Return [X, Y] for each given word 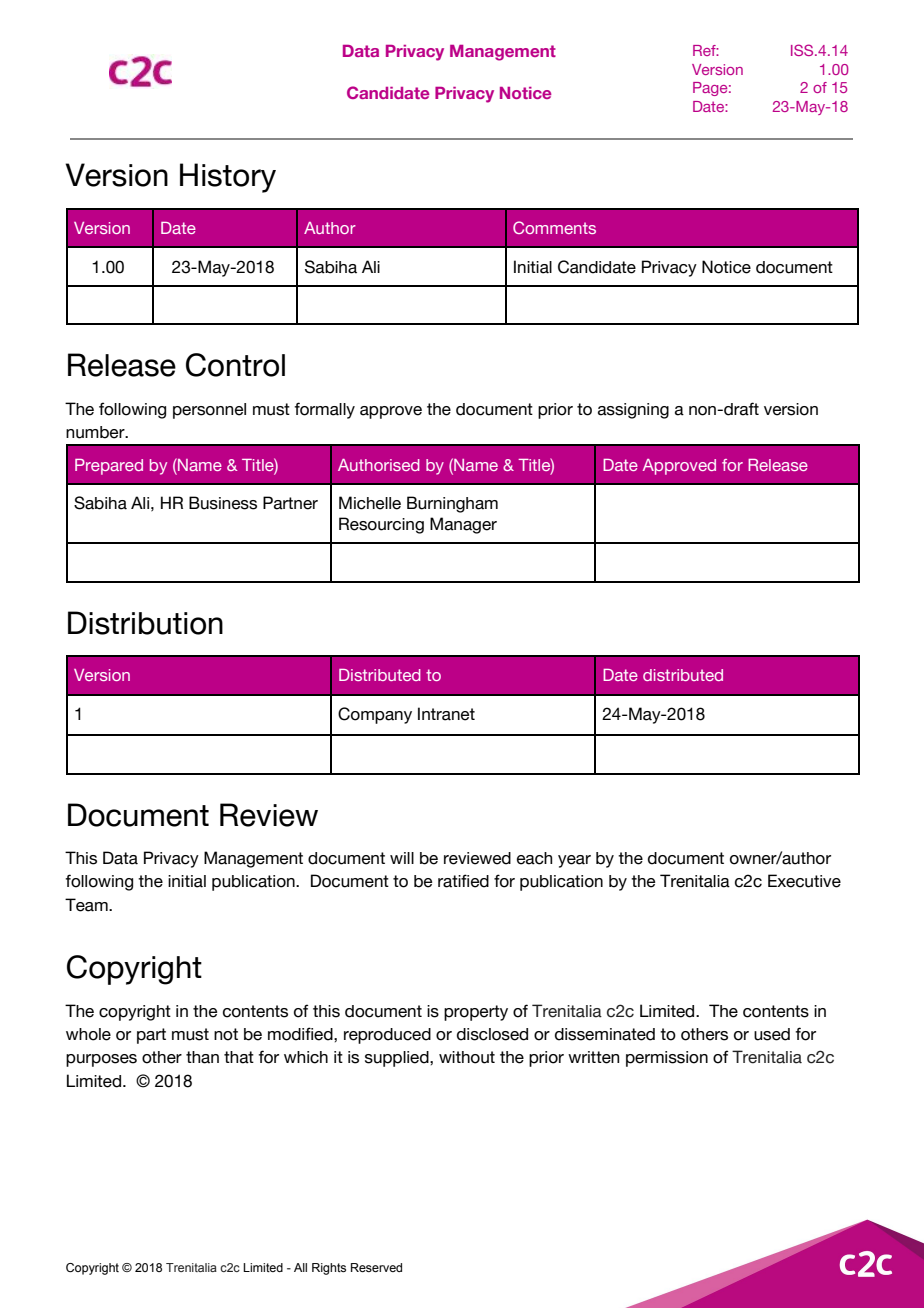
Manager [463, 525]
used [772, 1034]
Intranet [446, 714]
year [574, 861]
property [476, 1013]
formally [324, 410]
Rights [329, 1269]
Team [87, 905]
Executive [804, 881]
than [202, 1057]
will [402, 858]
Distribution [145, 623]
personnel [209, 411]
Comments [554, 227]
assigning [633, 411]
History [228, 178]
